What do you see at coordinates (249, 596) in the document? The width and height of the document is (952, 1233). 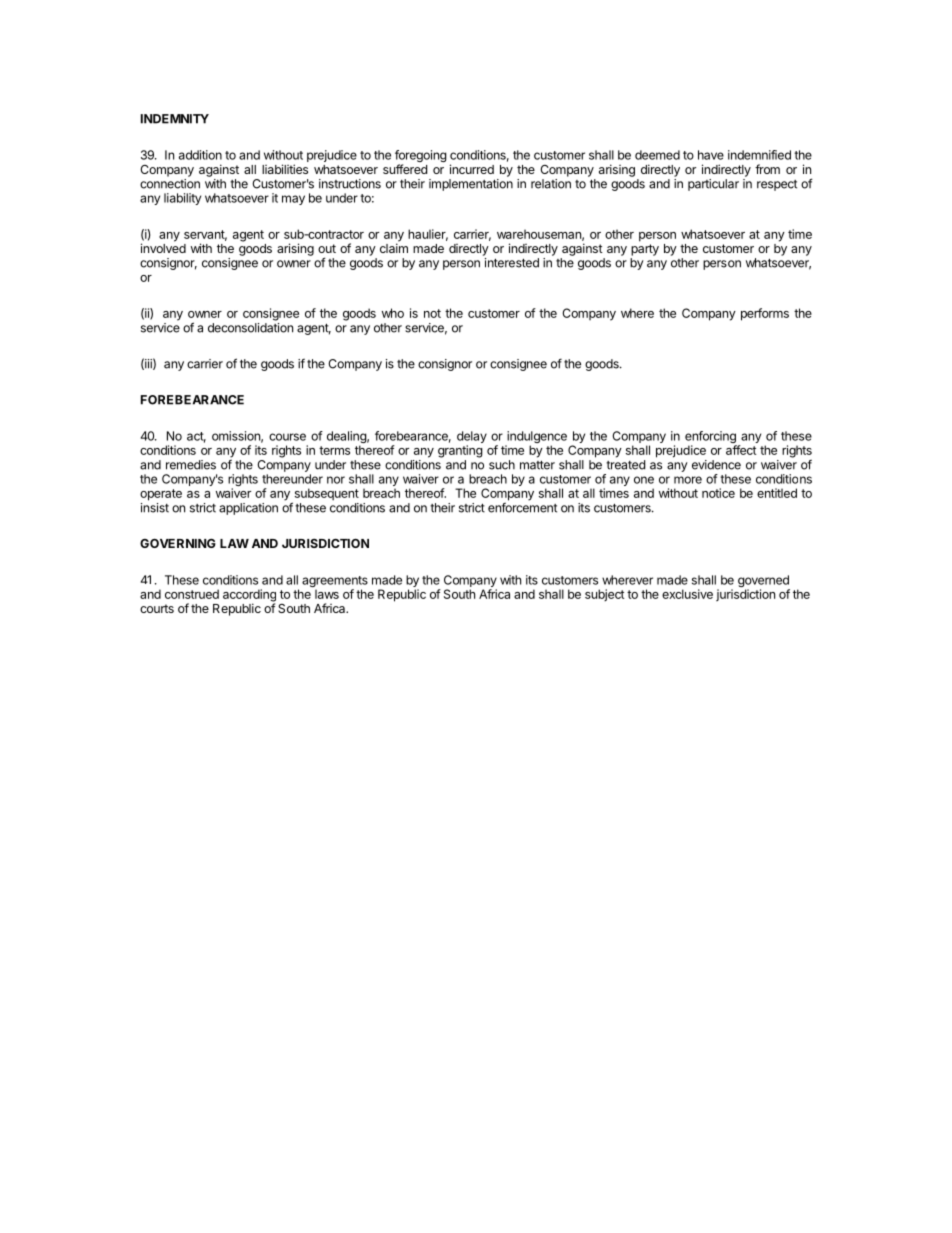 I see `according` at bounding box center [249, 596].
